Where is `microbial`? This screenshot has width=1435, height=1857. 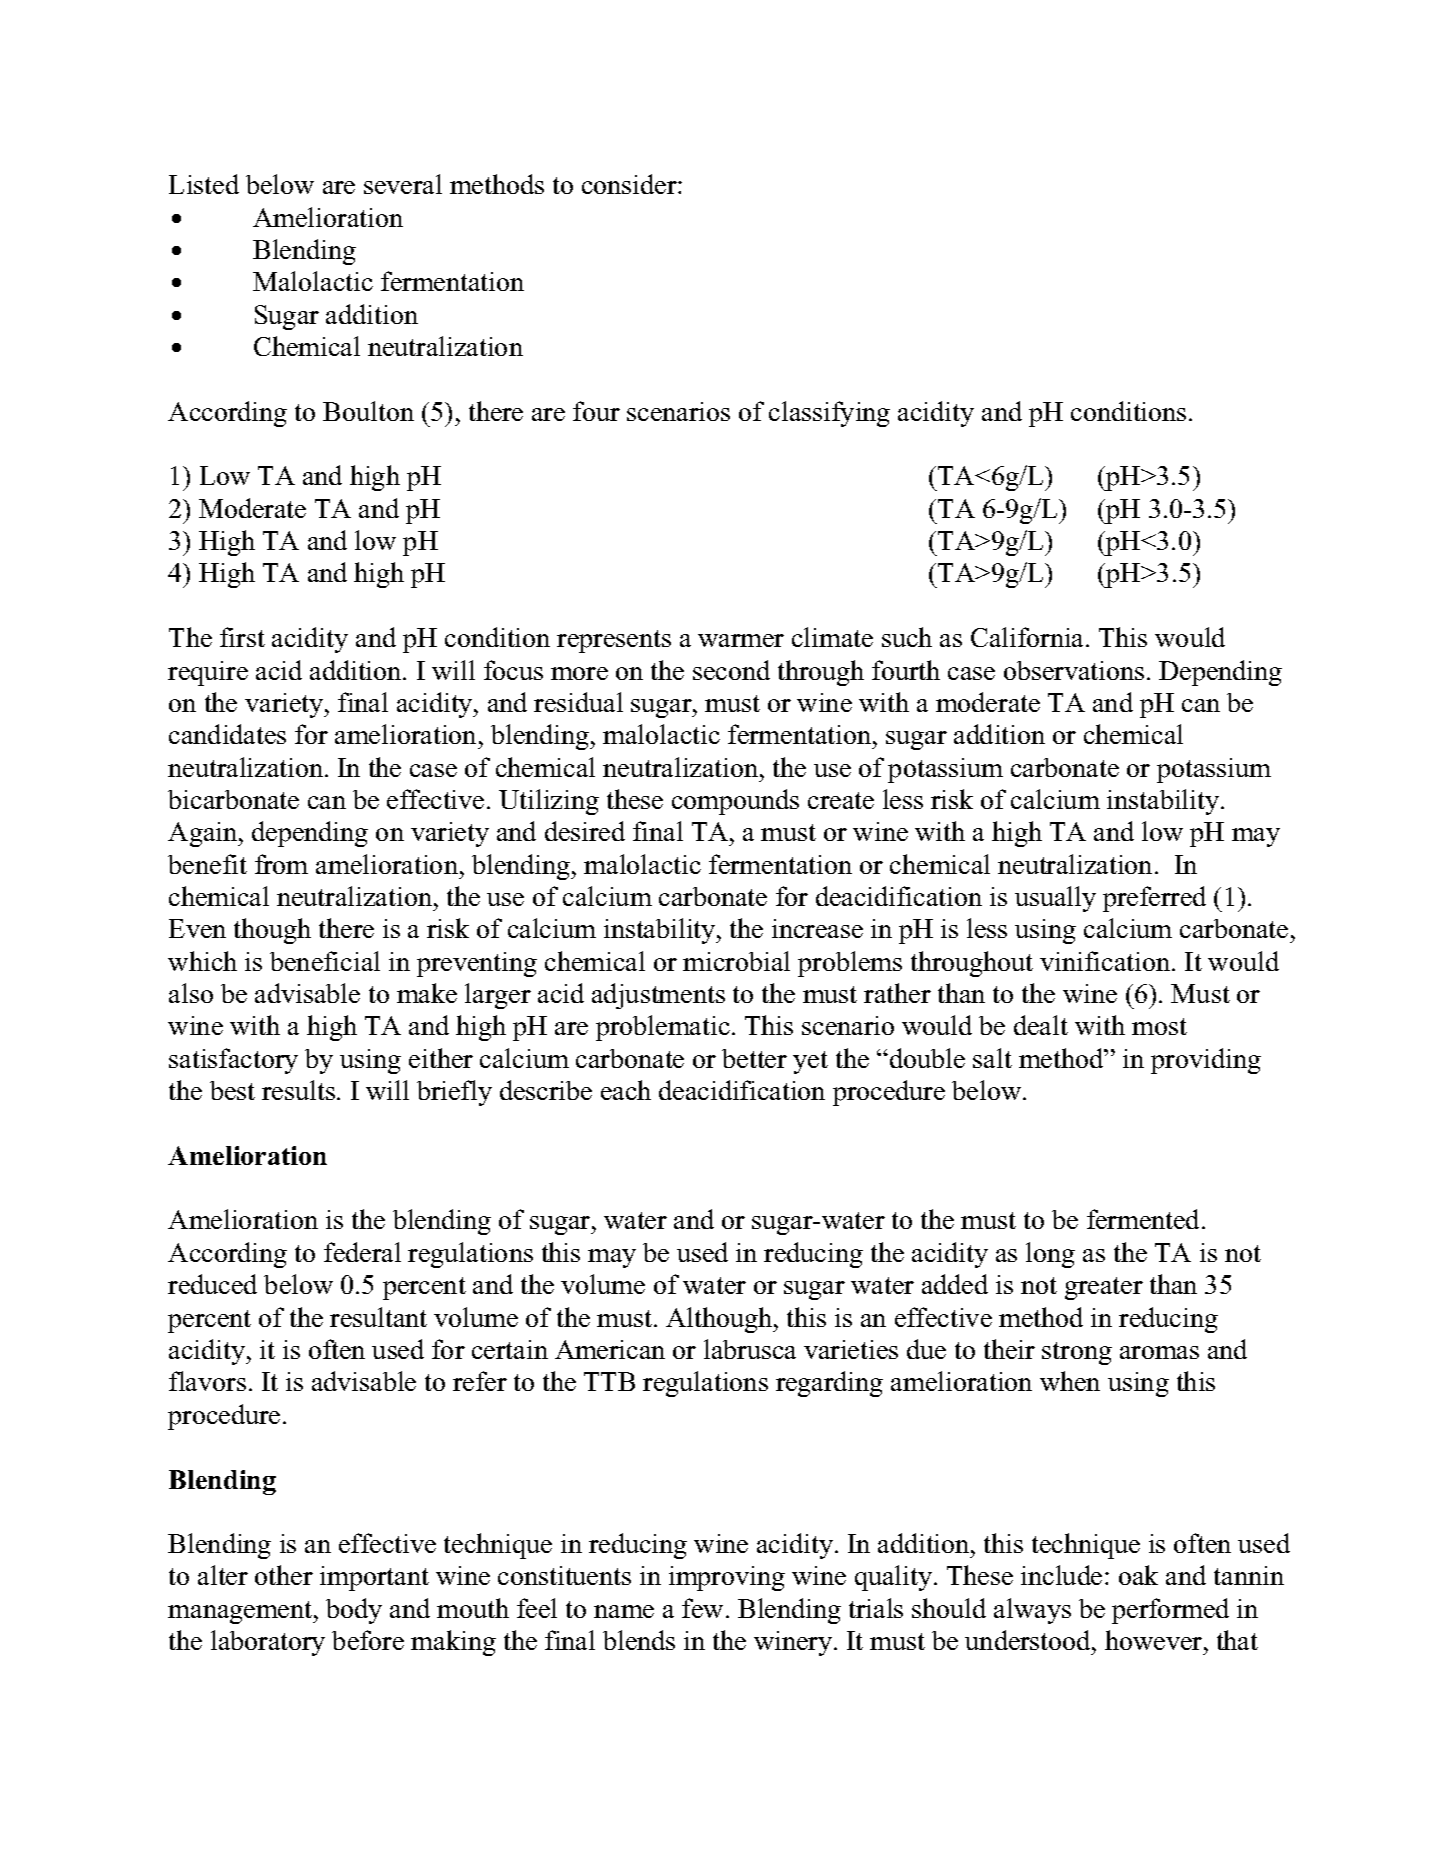
microbial is located at coordinates (736, 961).
